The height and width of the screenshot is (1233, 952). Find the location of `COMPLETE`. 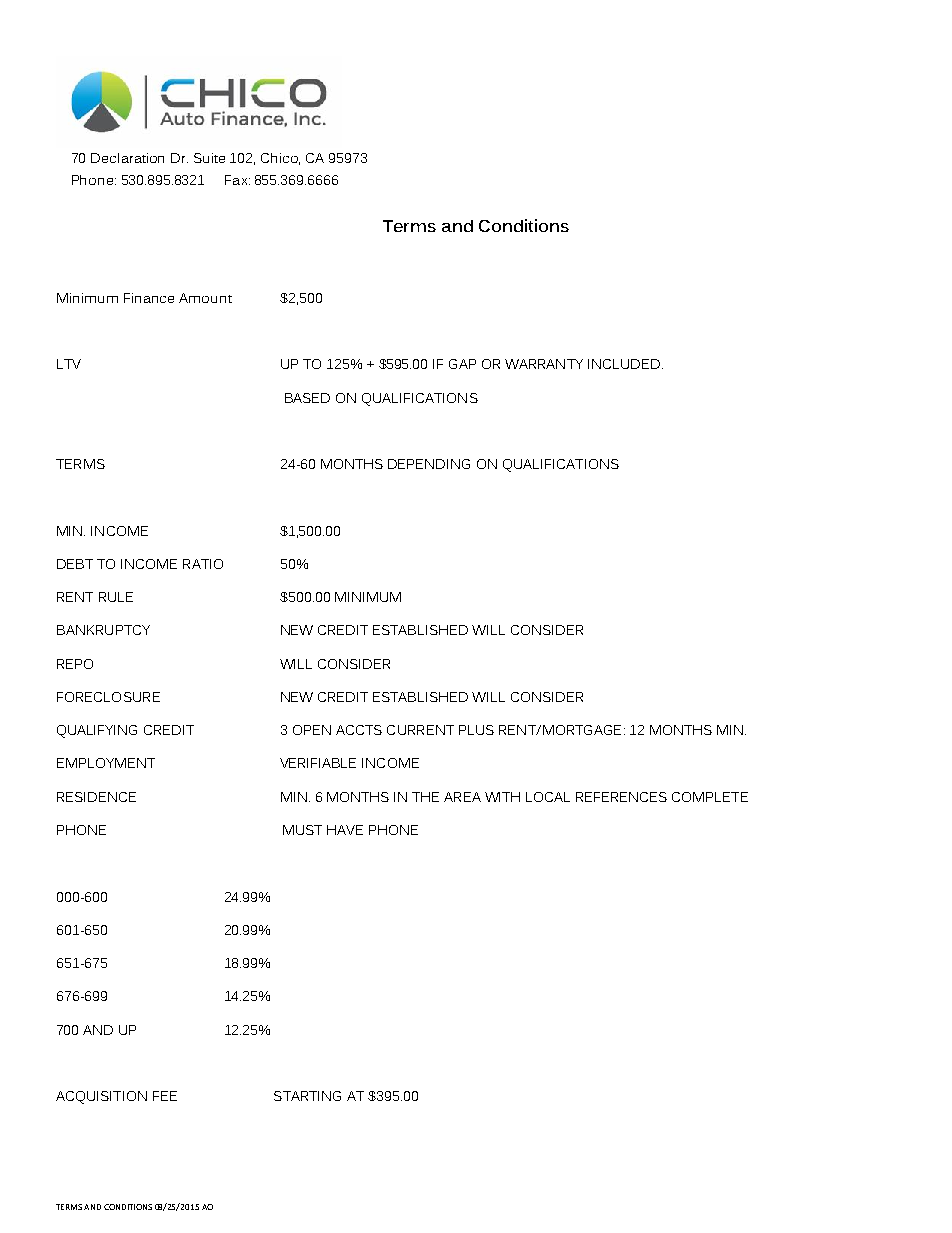

COMPLETE is located at coordinates (710, 797).
